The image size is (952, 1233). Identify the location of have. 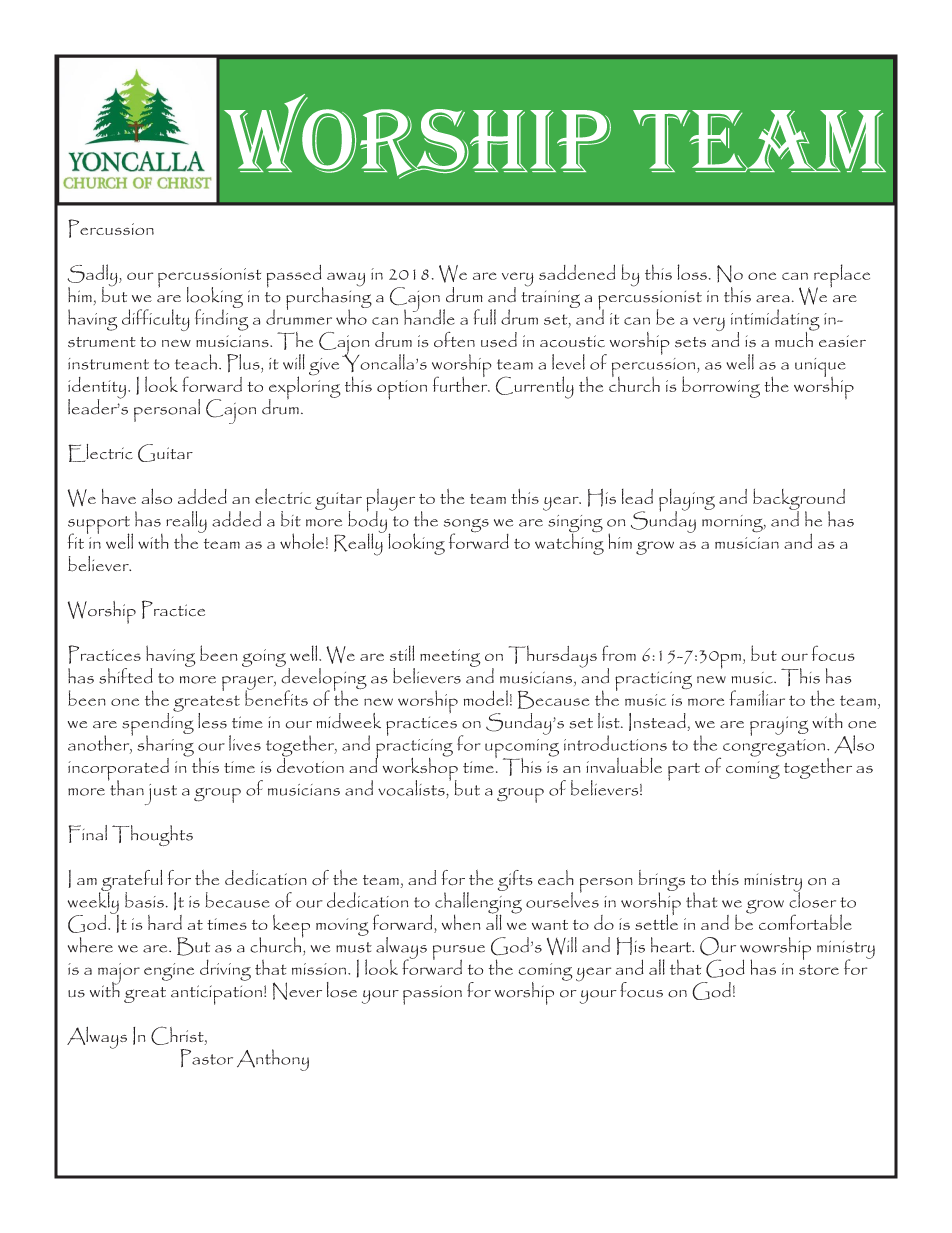
(119, 496).
